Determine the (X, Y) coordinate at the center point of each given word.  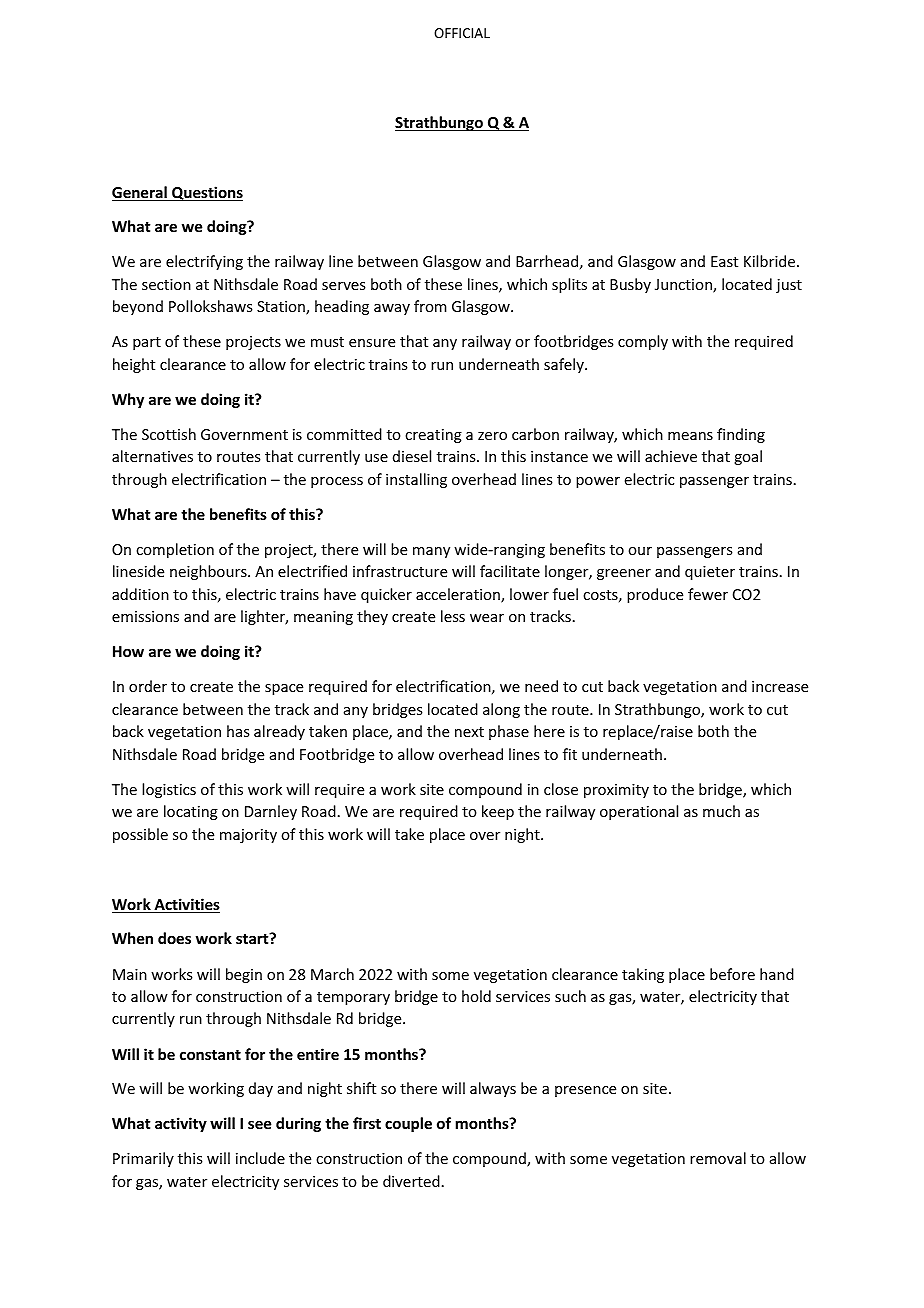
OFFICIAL (462, 33)
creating (433, 436)
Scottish (169, 434)
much (721, 811)
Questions (206, 193)
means (690, 436)
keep (498, 812)
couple (408, 1124)
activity (181, 1124)
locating (191, 812)
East (724, 261)
